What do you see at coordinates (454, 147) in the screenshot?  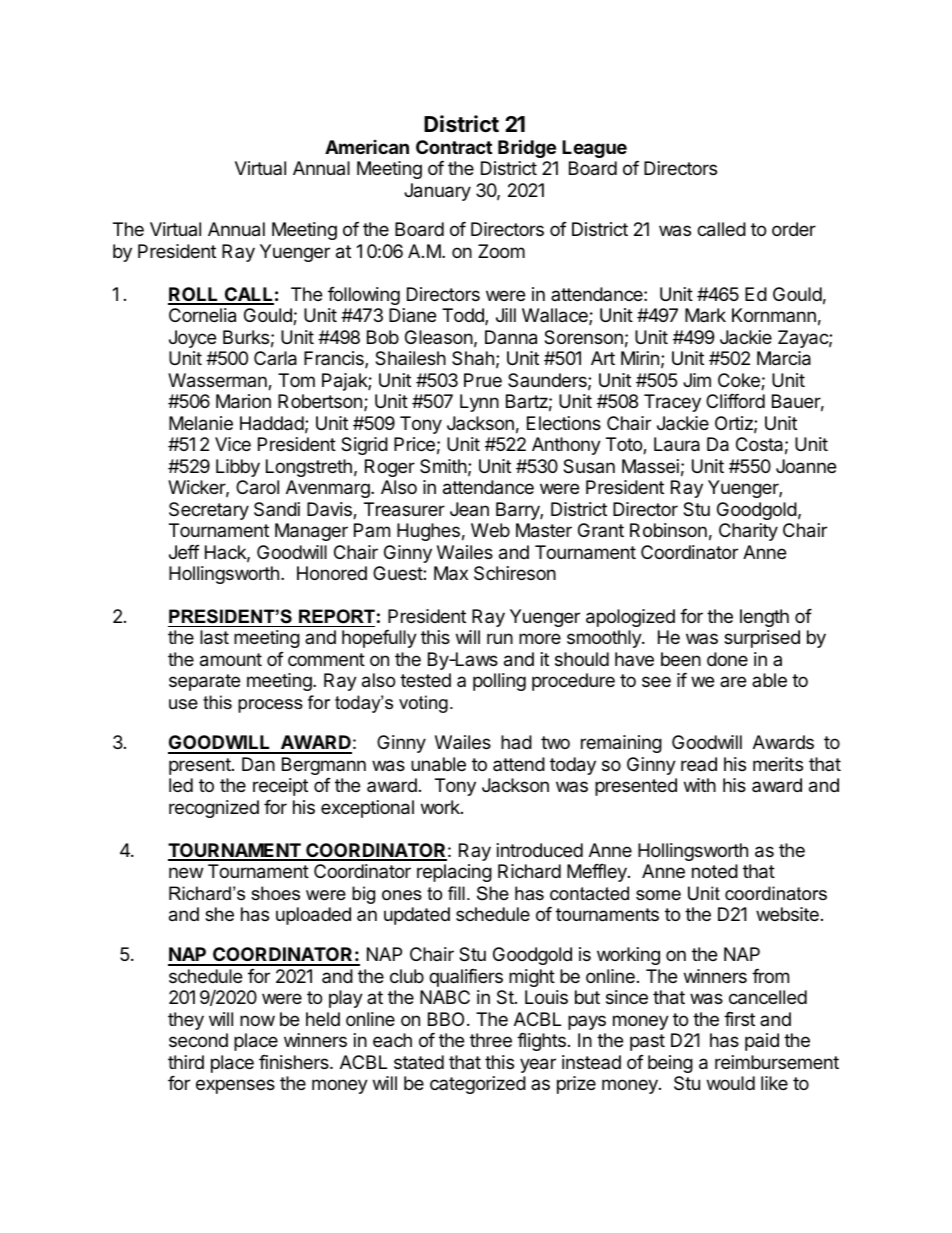 I see `Contract` at bounding box center [454, 147].
